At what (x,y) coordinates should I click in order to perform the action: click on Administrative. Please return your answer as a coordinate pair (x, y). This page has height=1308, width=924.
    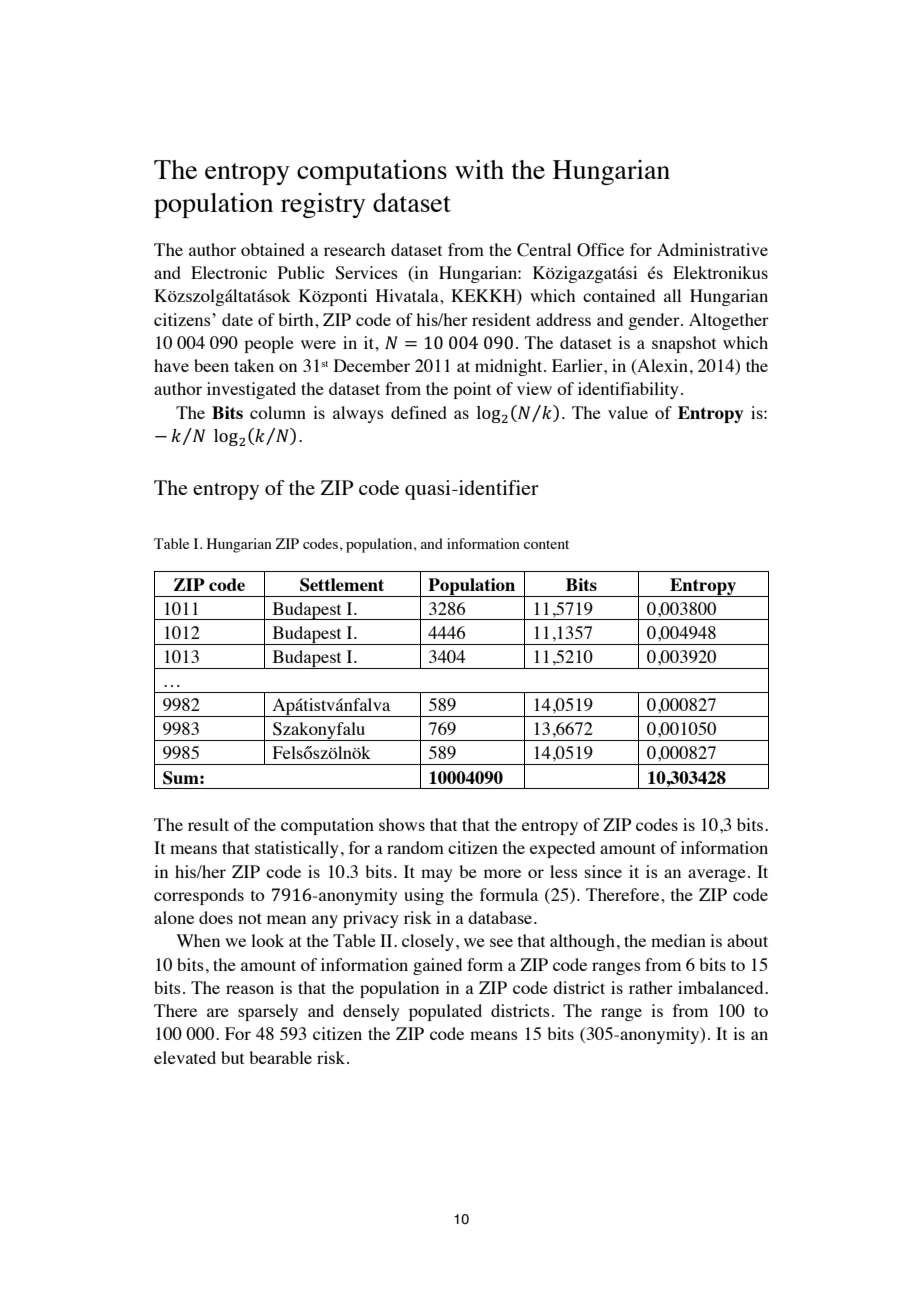
    Looking at the image, I should click on (712, 249).
